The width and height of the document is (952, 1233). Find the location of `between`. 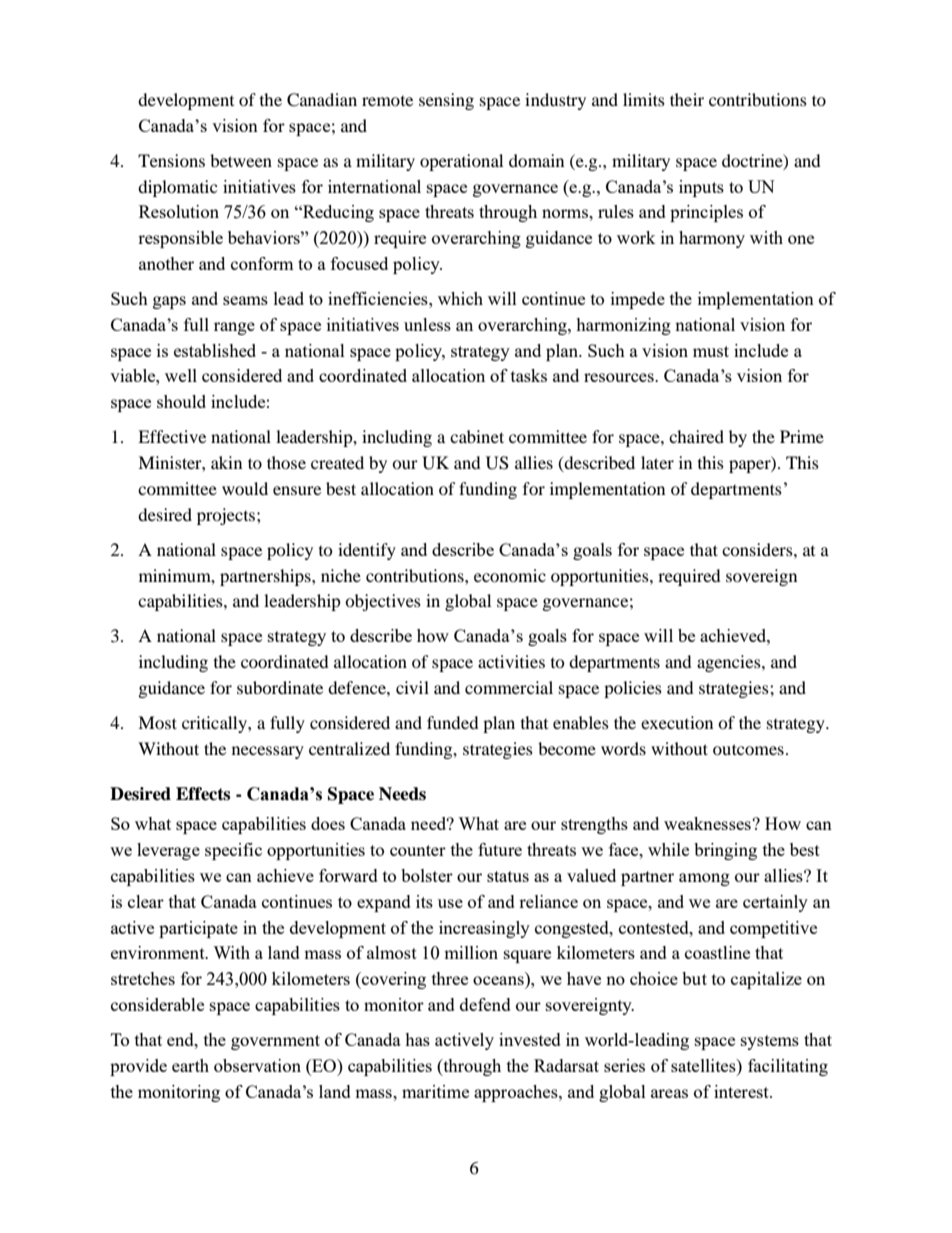

between is located at coordinates (241, 160).
